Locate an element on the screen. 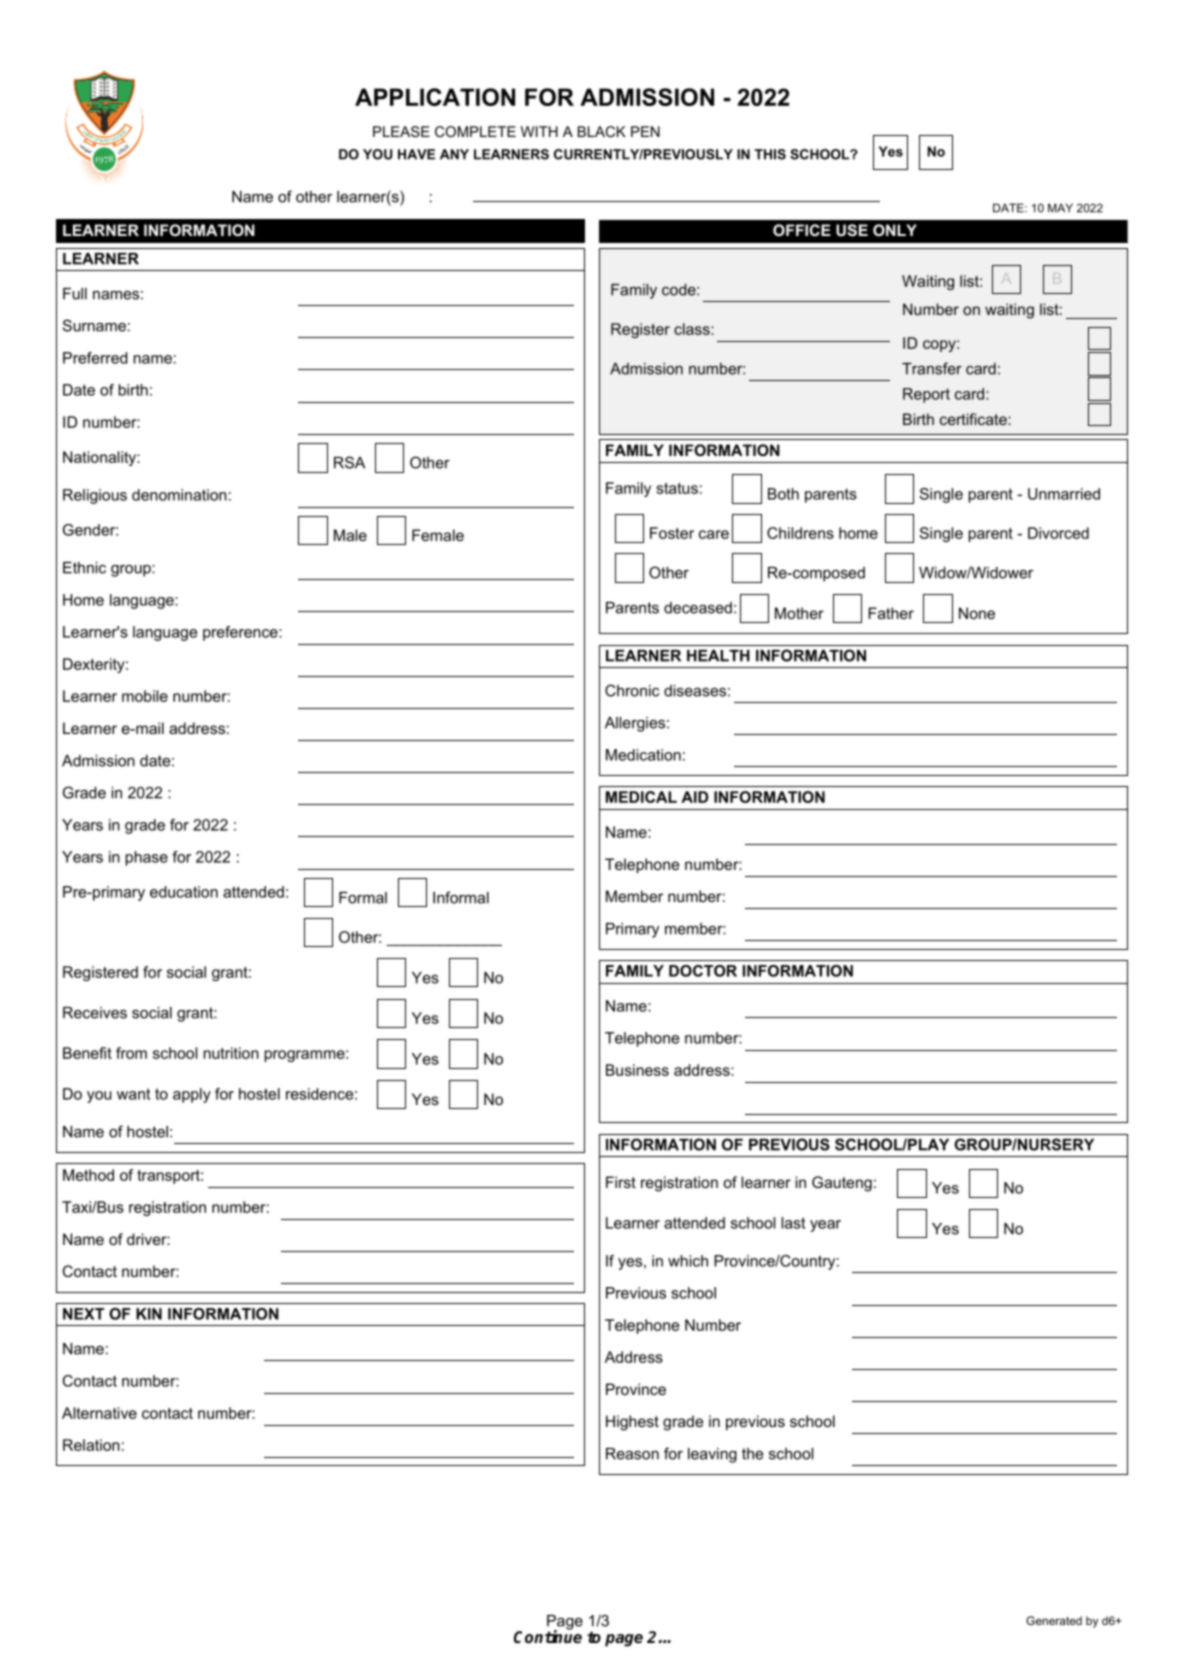  None is located at coordinates (977, 613).
